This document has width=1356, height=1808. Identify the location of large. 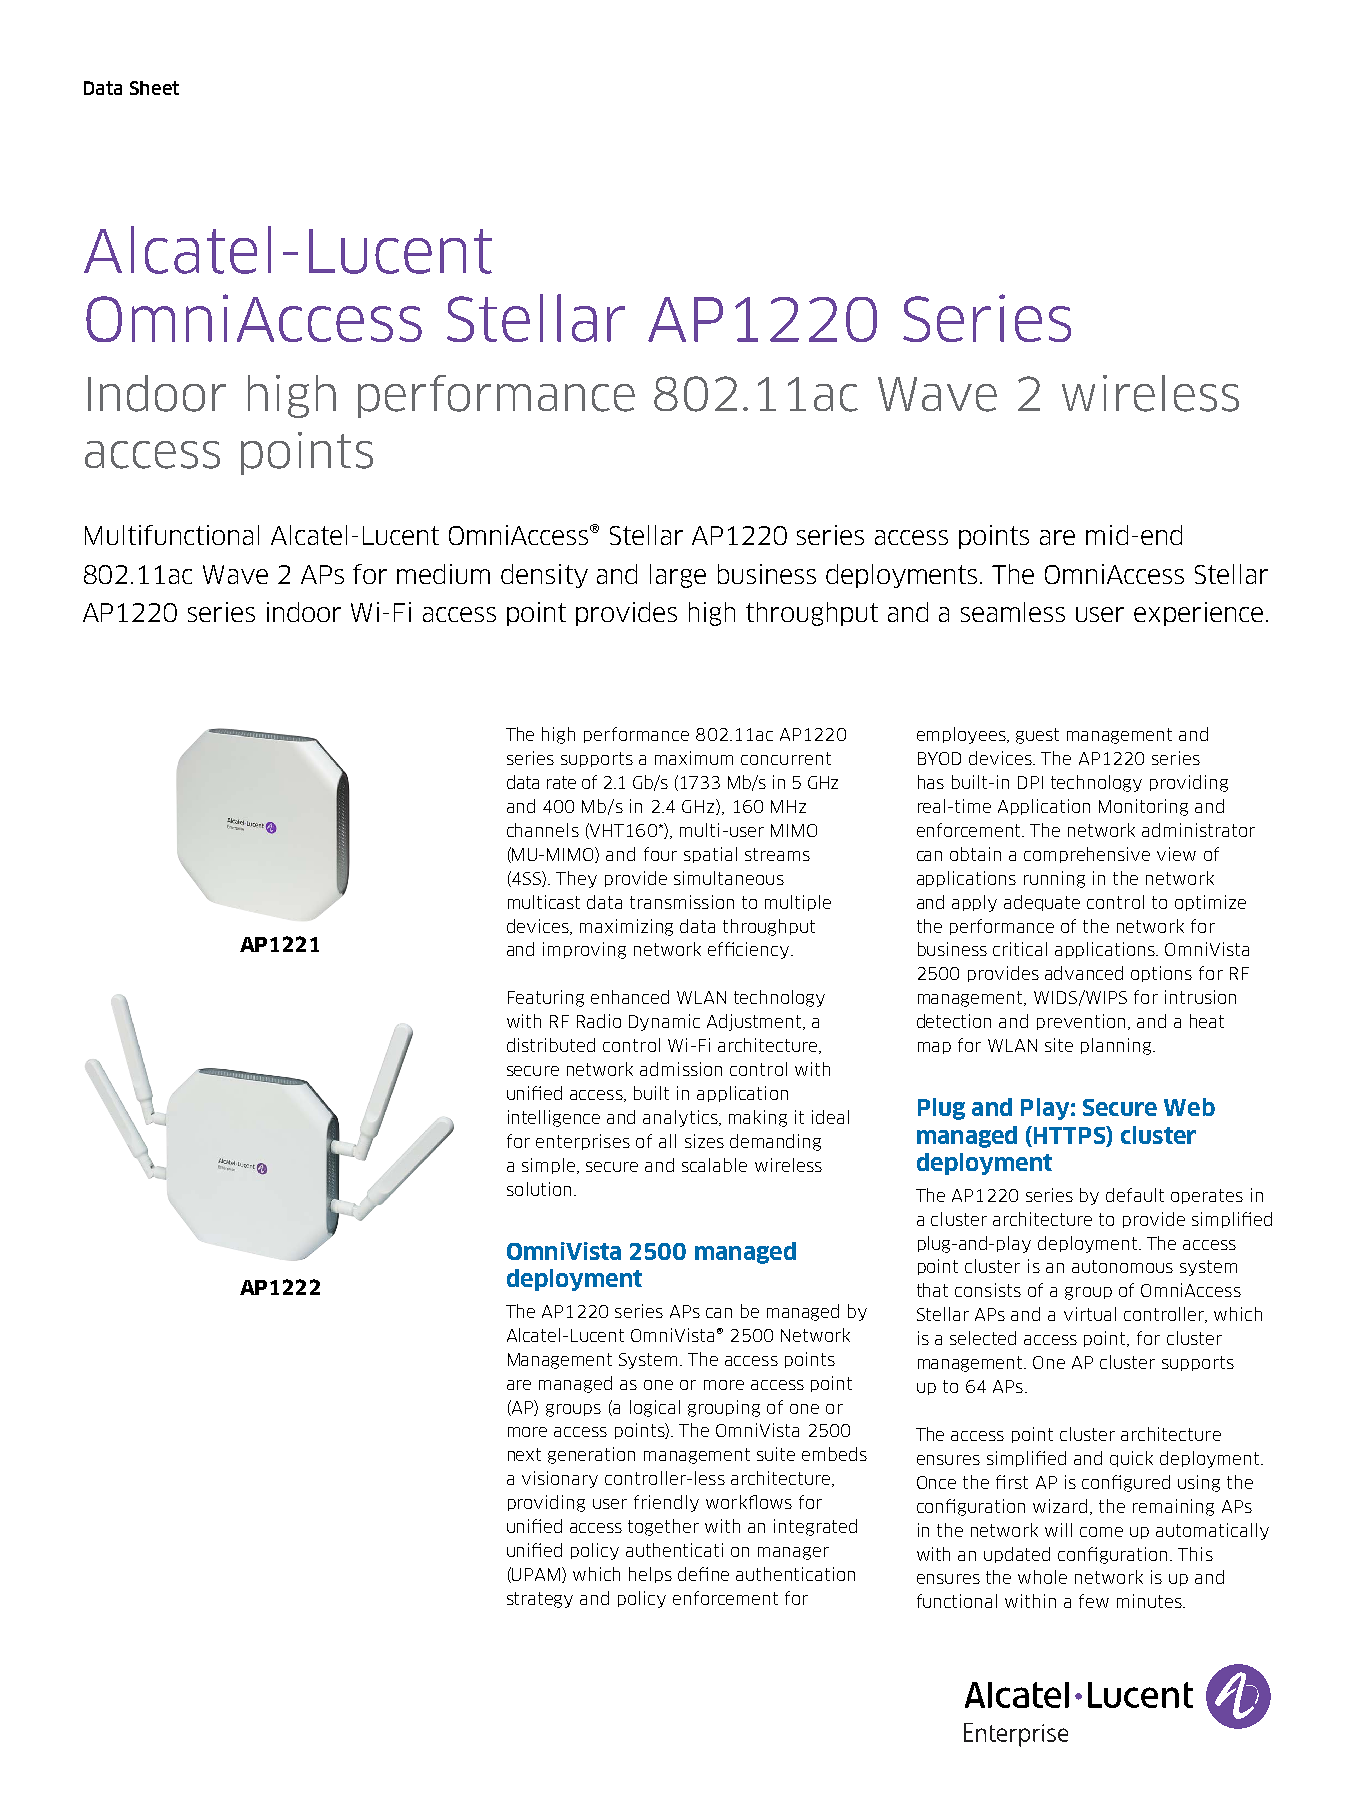
(678, 576).
